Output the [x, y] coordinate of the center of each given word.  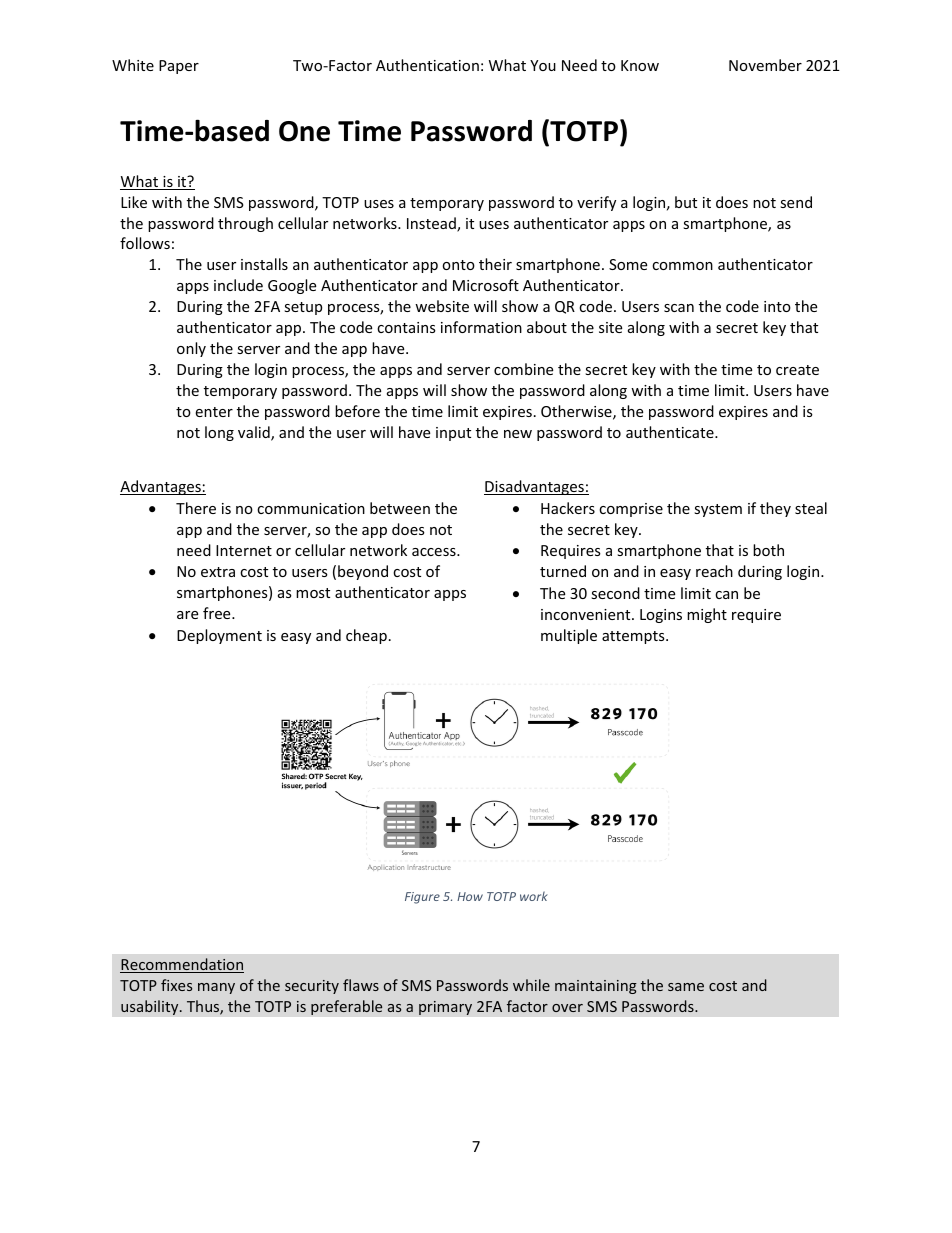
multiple [569, 636]
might [707, 615]
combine [523, 369]
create [797, 370]
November [765, 65]
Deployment [219, 636]
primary [445, 1008]
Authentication [427, 65]
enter [214, 412]
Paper [179, 67]
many [216, 988]
